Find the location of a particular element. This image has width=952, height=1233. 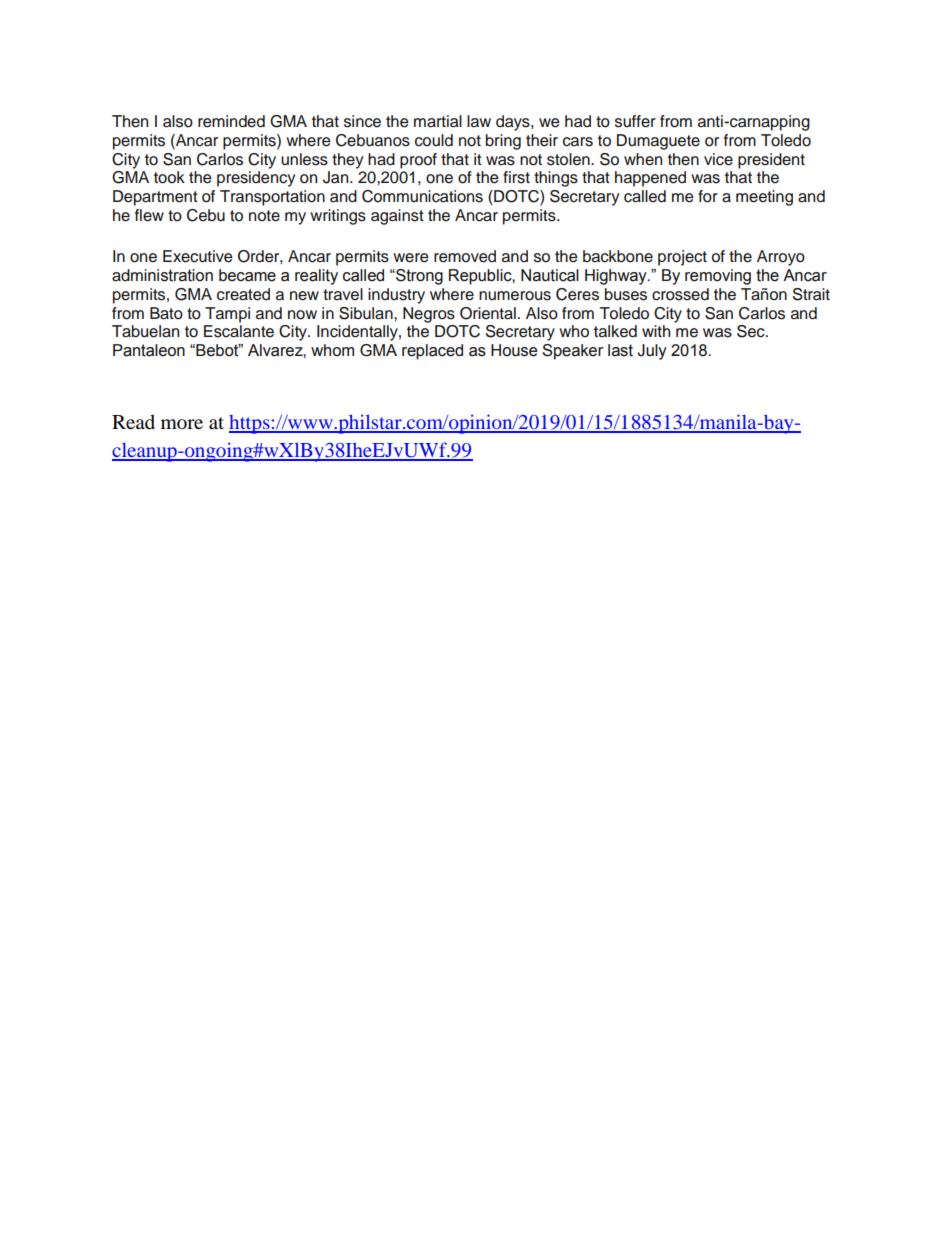

Executive is located at coordinates (198, 256).
